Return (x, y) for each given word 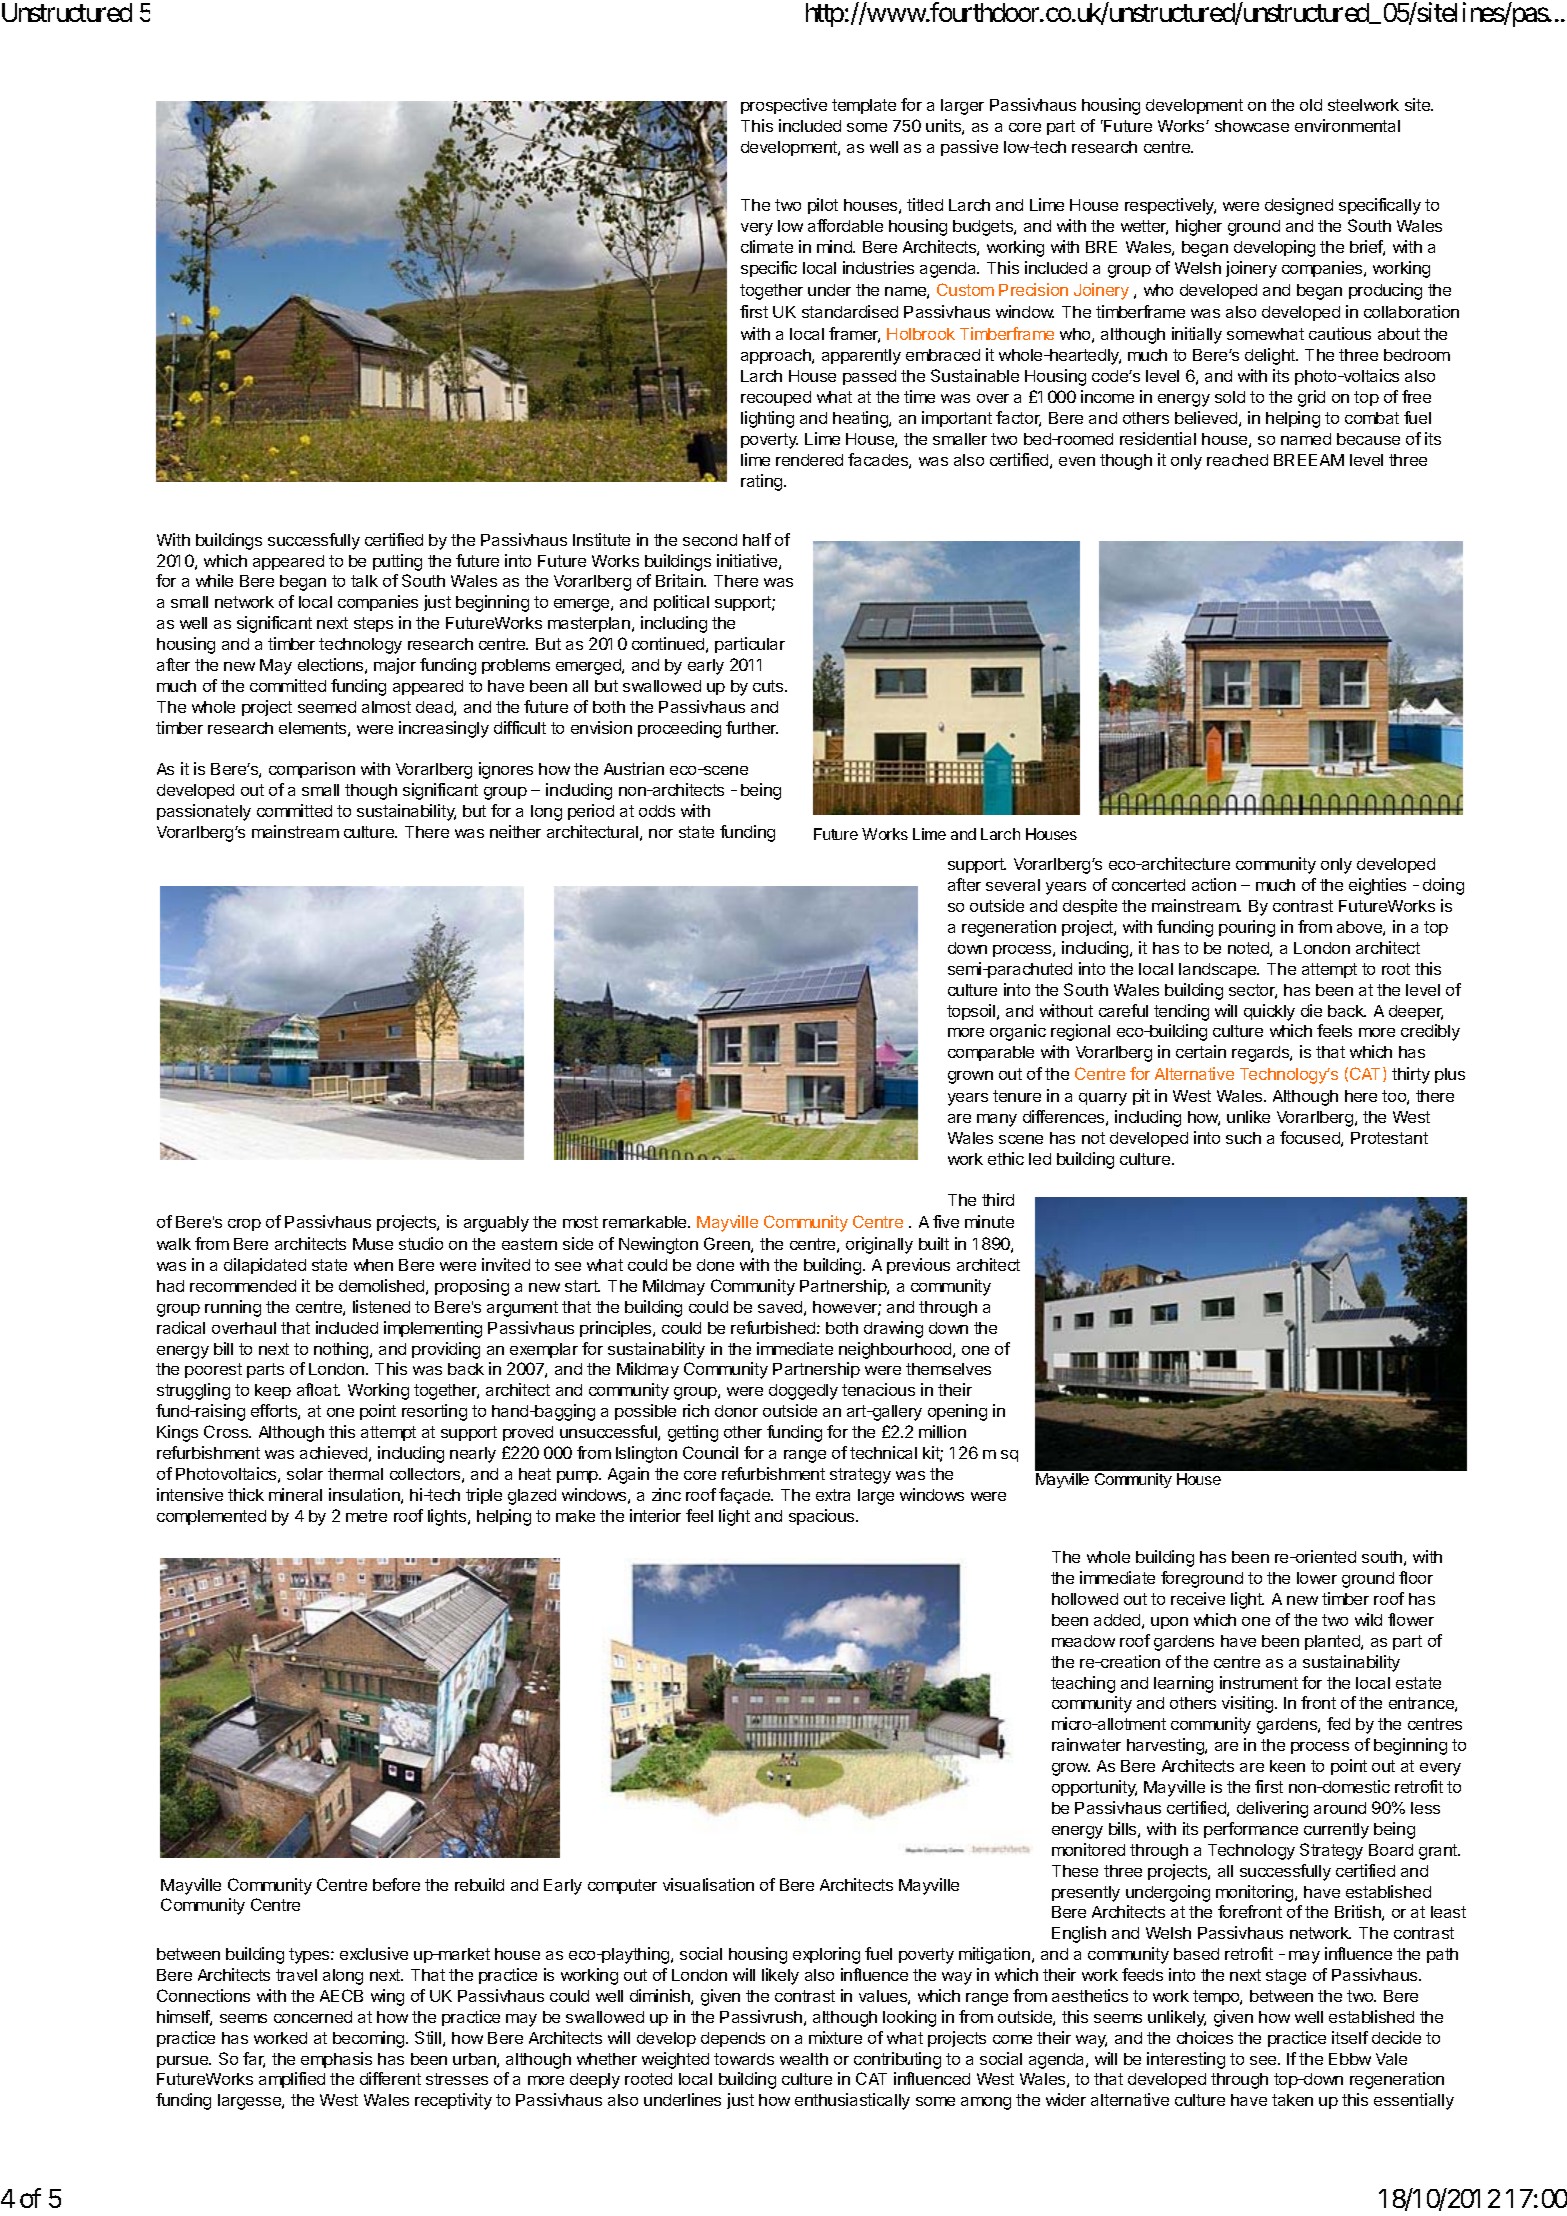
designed (1299, 206)
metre (366, 1516)
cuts (769, 686)
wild (1368, 1619)
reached (1237, 460)
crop (244, 1225)
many (997, 1120)
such (1243, 1138)
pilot (823, 206)
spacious (823, 1517)
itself (1350, 2037)
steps (373, 624)
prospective (784, 106)
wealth (804, 2059)
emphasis (336, 2060)
